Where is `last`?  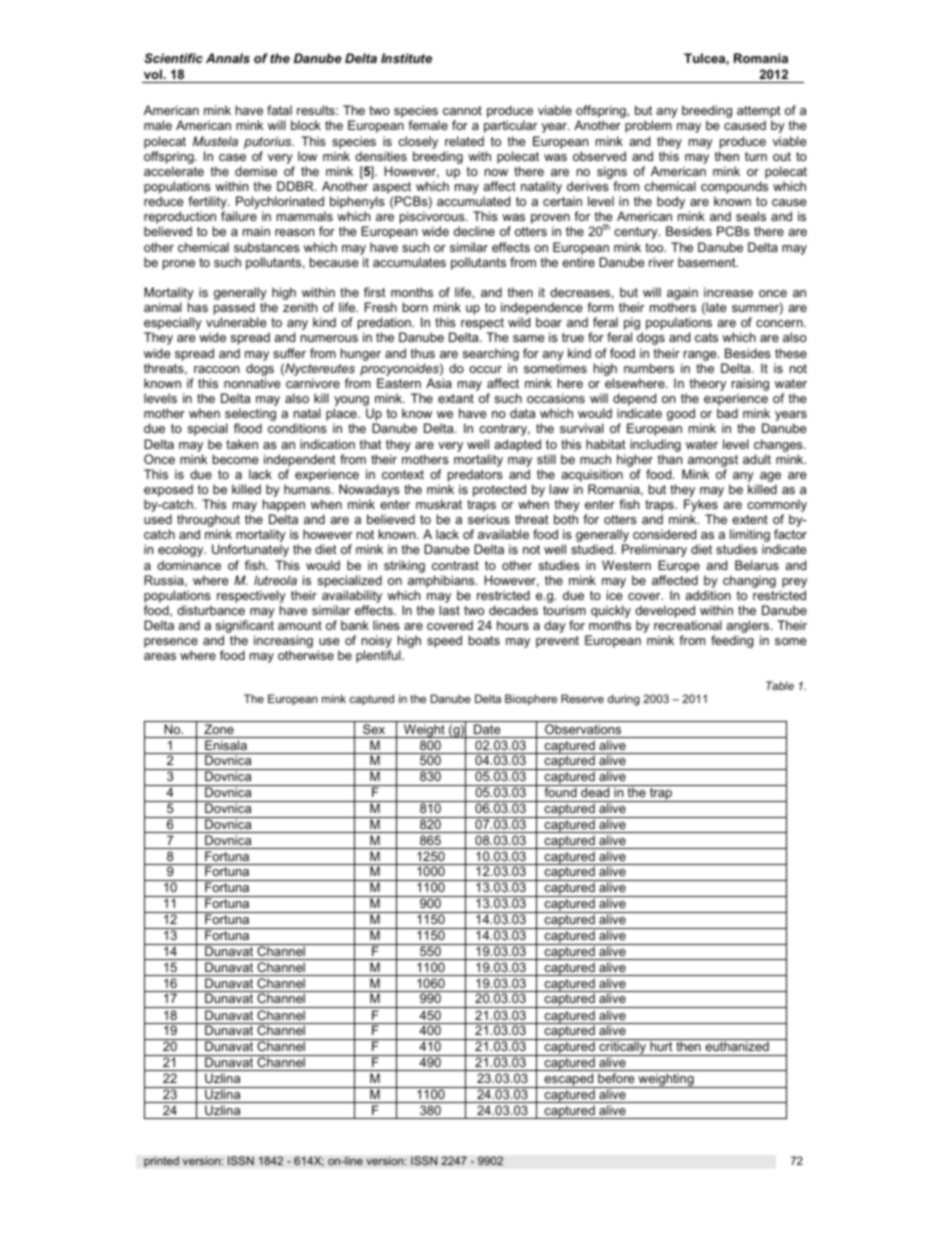
last is located at coordinates (450, 610).
